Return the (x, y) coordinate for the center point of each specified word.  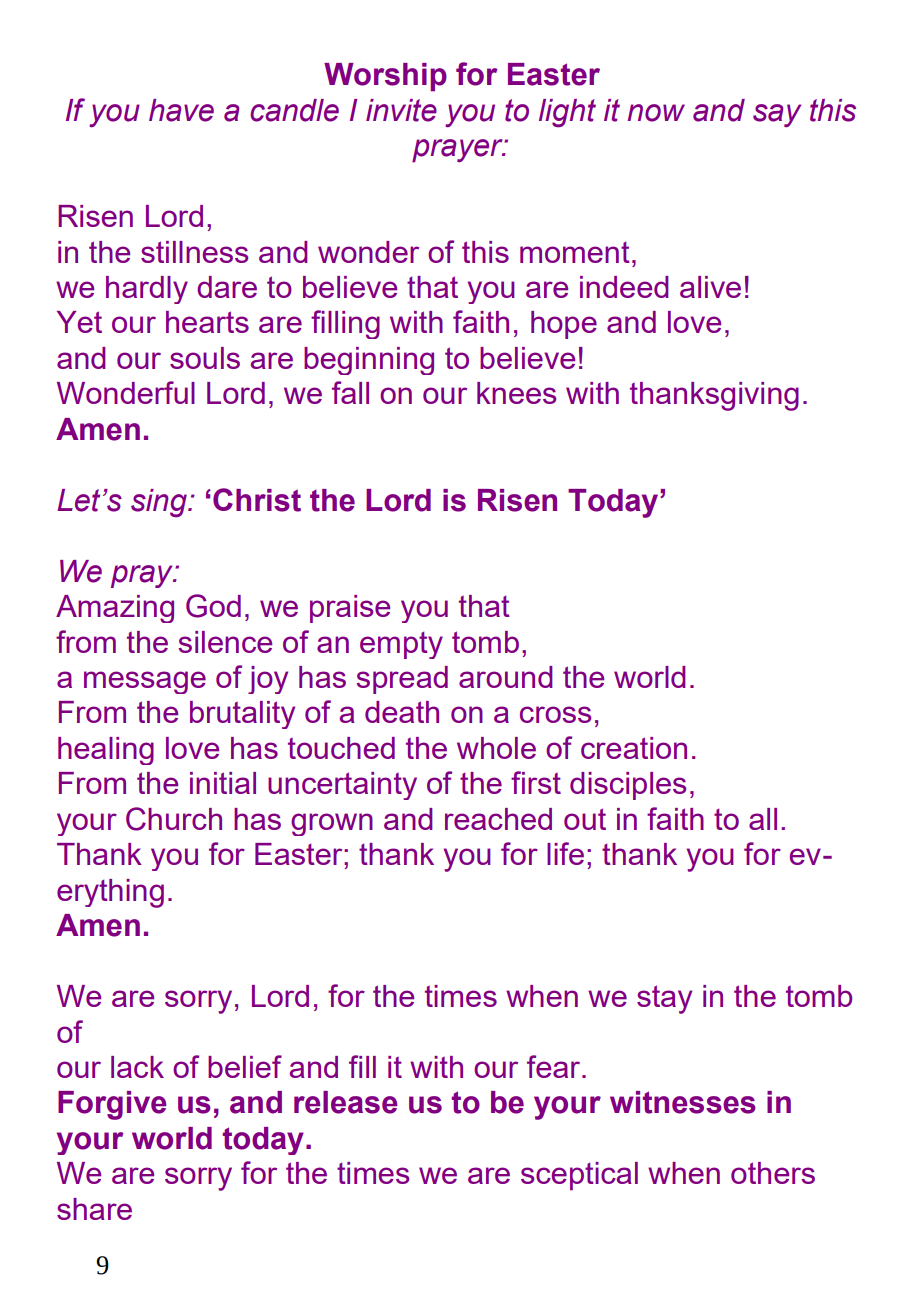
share (94, 1209)
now (656, 113)
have (181, 110)
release (346, 1102)
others (773, 1173)
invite (401, 110)
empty (401, 645)
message (145, 682)
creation (634, 748)
